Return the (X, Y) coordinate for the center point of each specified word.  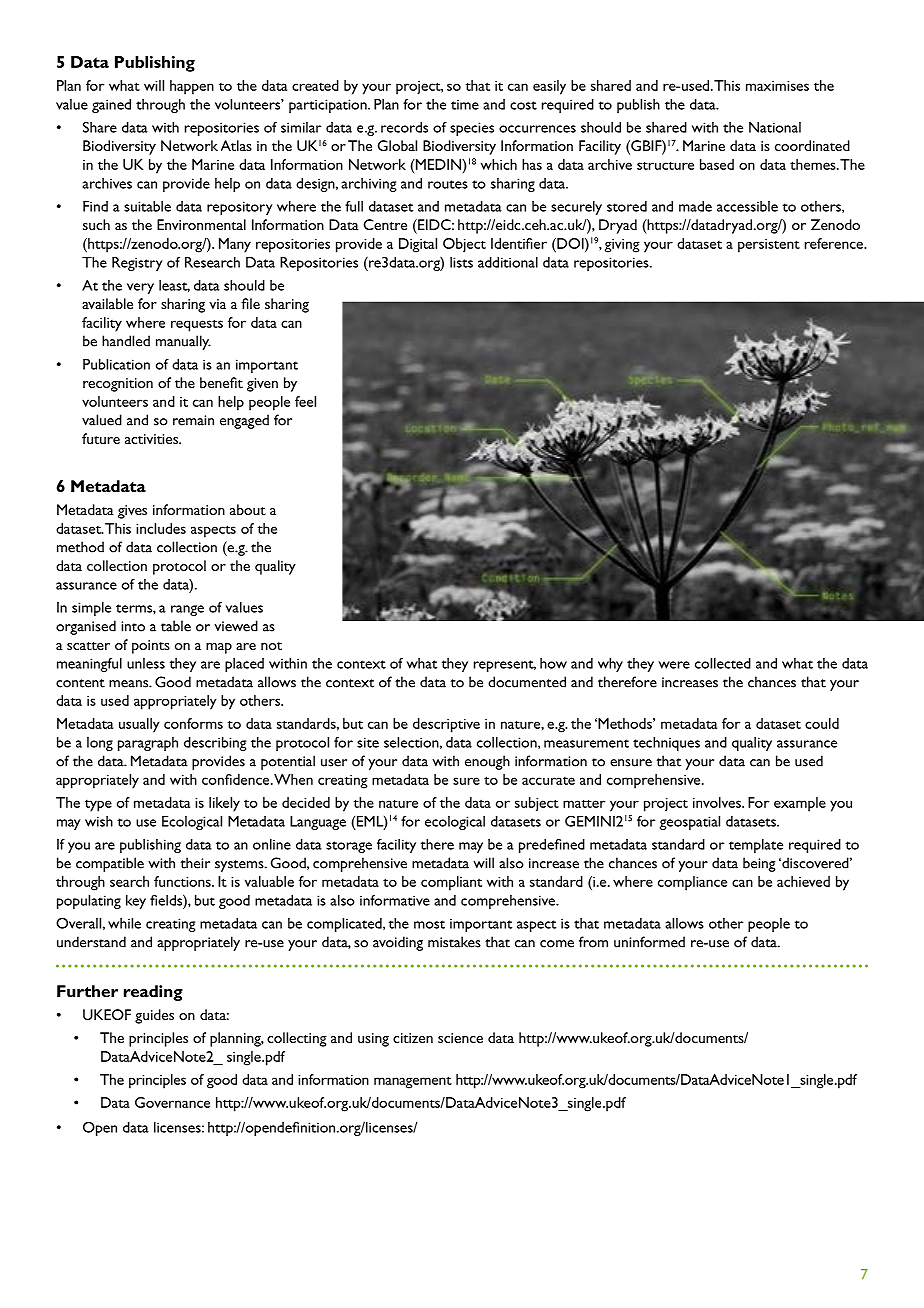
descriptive (446, 725)
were (674, 665)
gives (132, 512)
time (465, 105)
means (129, 684)
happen (192, 87)
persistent (769, 246)
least (174, 286)
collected (723, 663)
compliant (451, 883)
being (759, 864)
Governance (172, 1102)
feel (305, 401)
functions (183, 881)
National (775, 127)
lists (461, 262)
